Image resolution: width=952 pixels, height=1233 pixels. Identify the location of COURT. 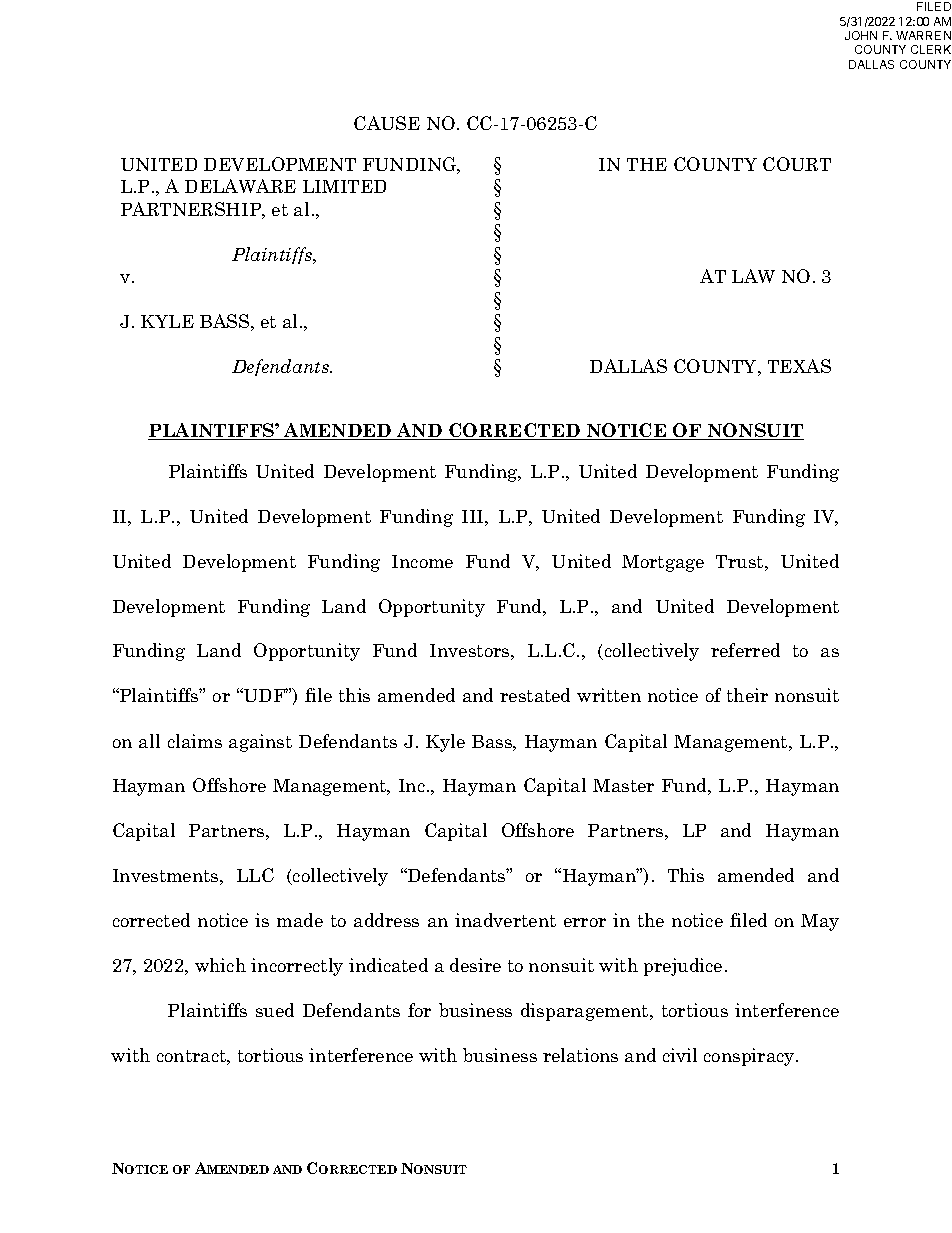
(797, 164).
